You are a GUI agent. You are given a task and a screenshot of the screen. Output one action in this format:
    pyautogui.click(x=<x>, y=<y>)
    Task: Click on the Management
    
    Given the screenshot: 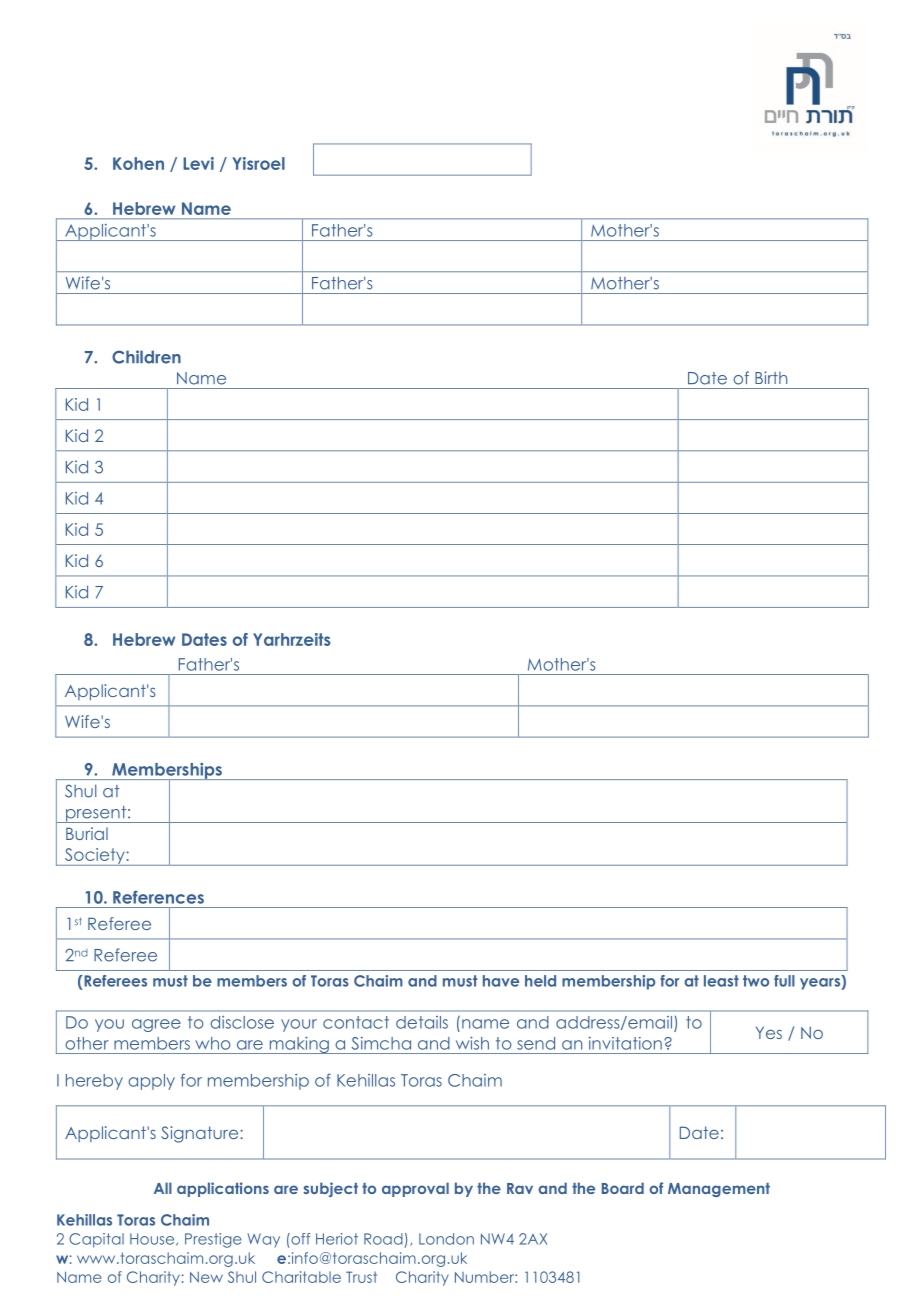 What is the action you would take?
    pyautogui.click(x=719, y=1190)
